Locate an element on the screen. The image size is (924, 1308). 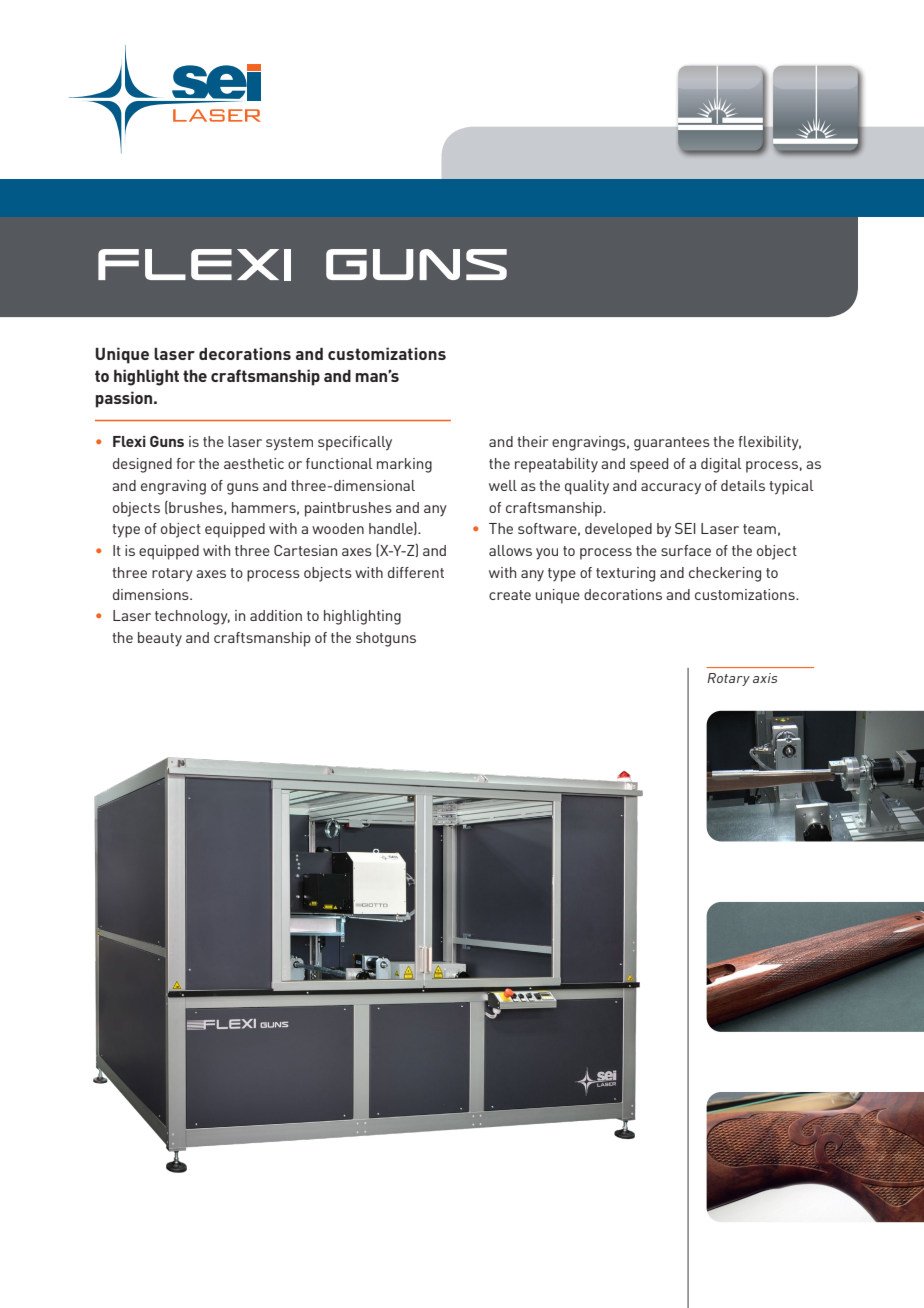
Cartesian is located at coordinates (305, 550).
